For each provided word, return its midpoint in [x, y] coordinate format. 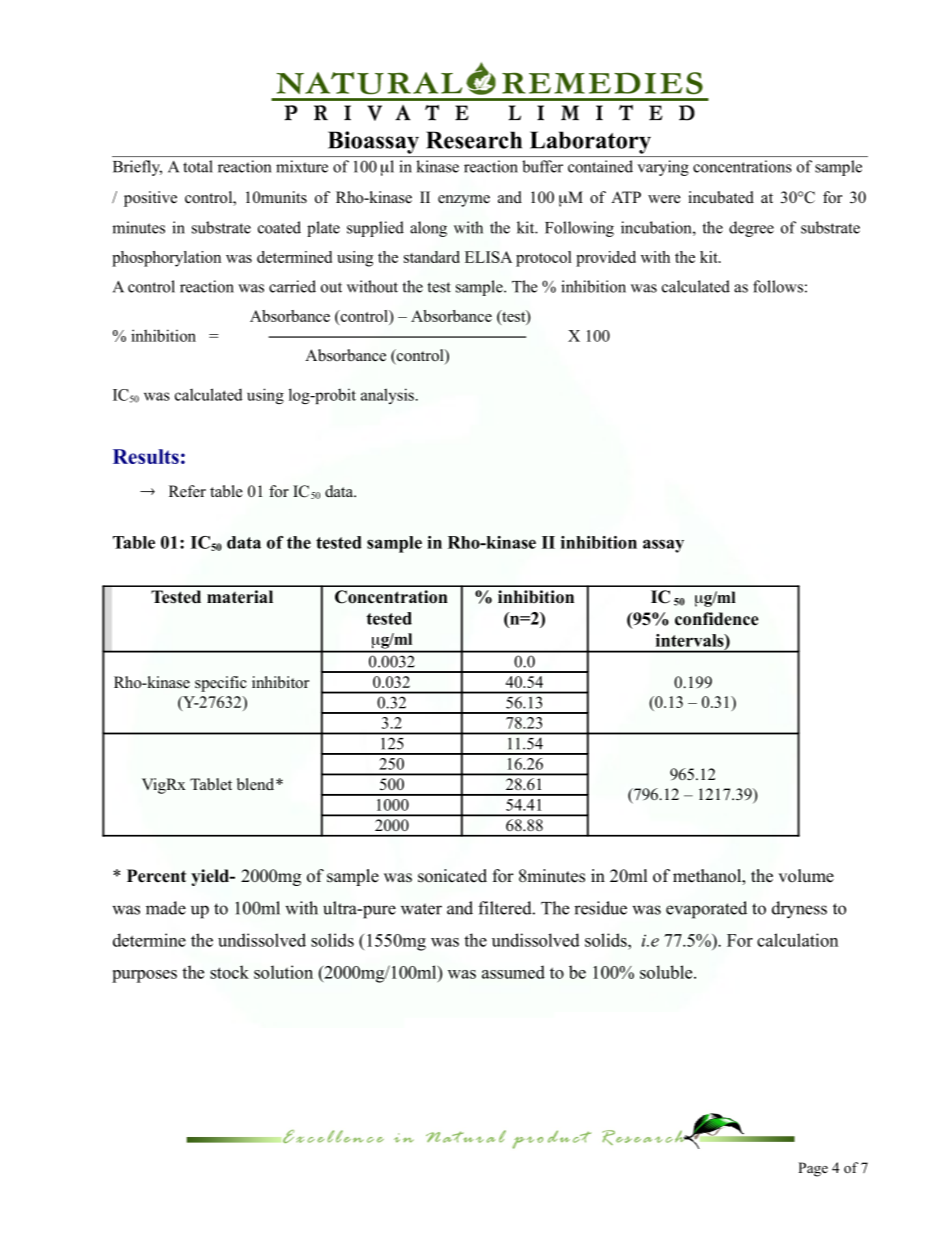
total [197, 166]
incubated [721, 197]
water [421, 909]
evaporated [706, 910]
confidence [717, 619]
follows [778, 286]
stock [229, 972]
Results [146, 456]
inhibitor [280, 682]
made [166, 908]
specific [221, 684]
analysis [387, 396]
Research [474, 140]
